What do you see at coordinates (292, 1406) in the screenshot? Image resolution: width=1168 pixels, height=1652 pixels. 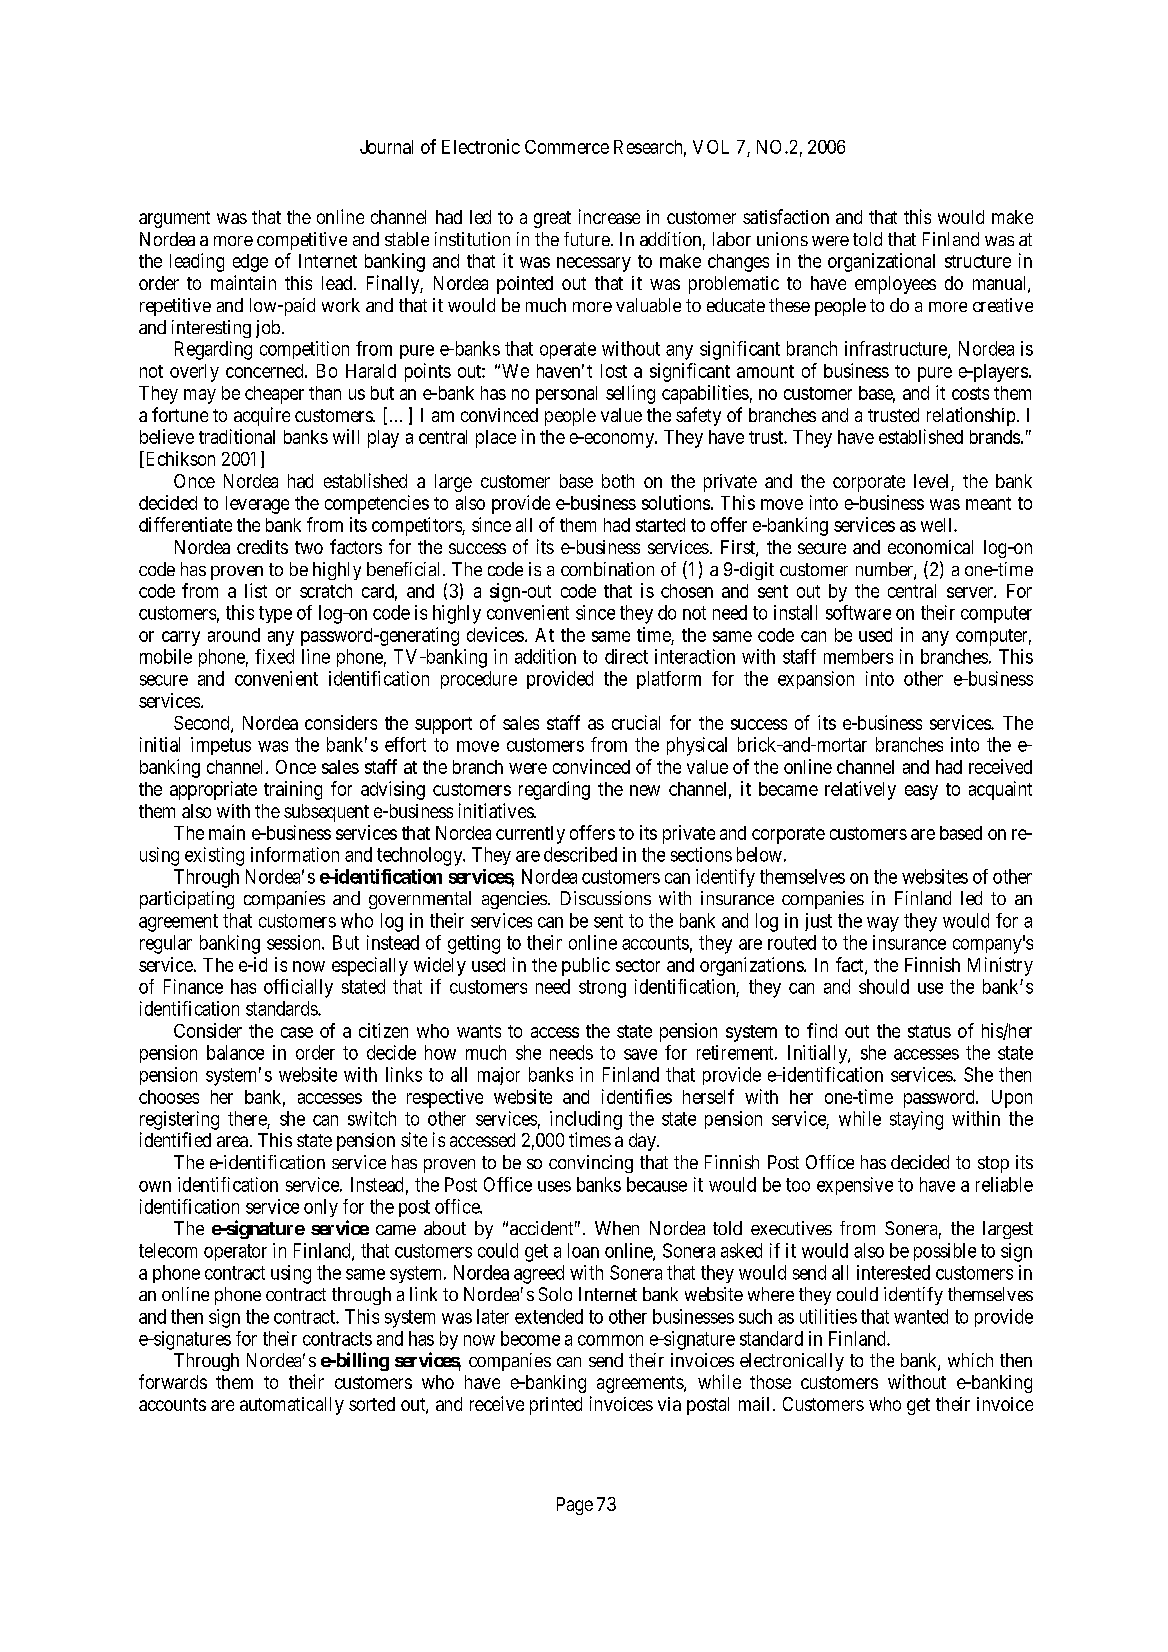 I see `automatically` at bounding box center [292, 1406].
